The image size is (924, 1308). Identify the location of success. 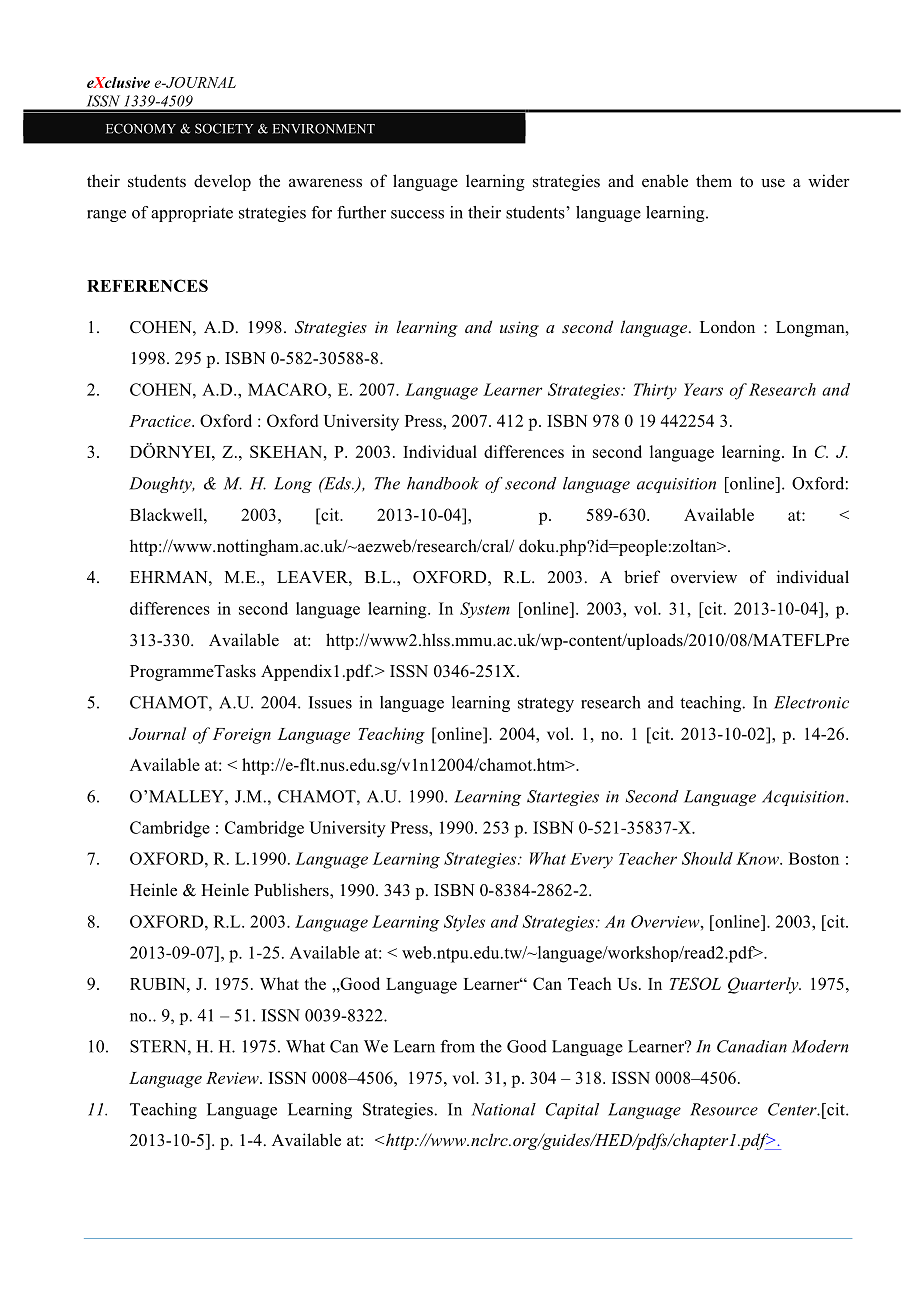
(417, 214).
